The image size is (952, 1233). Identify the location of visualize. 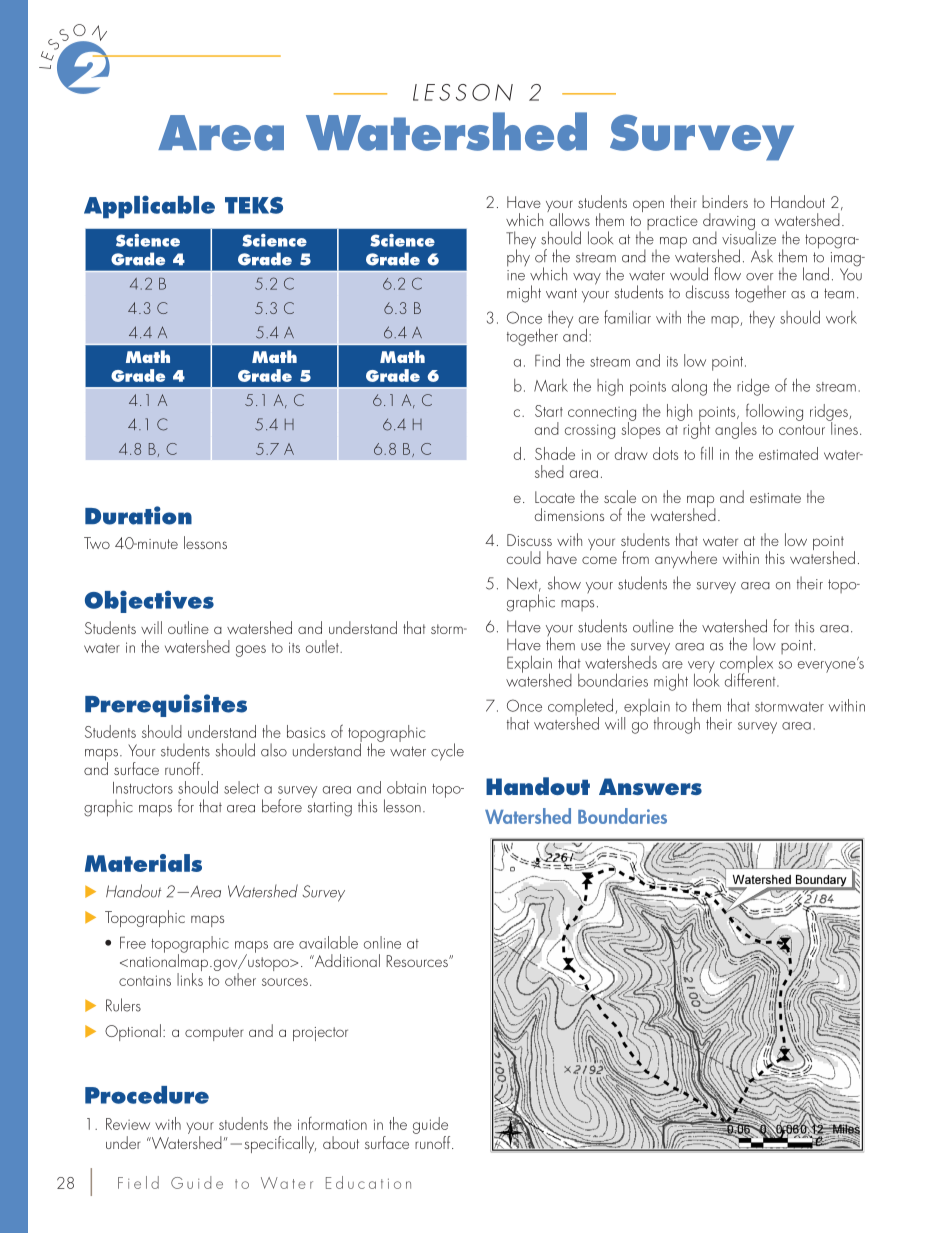
(749, 237).
